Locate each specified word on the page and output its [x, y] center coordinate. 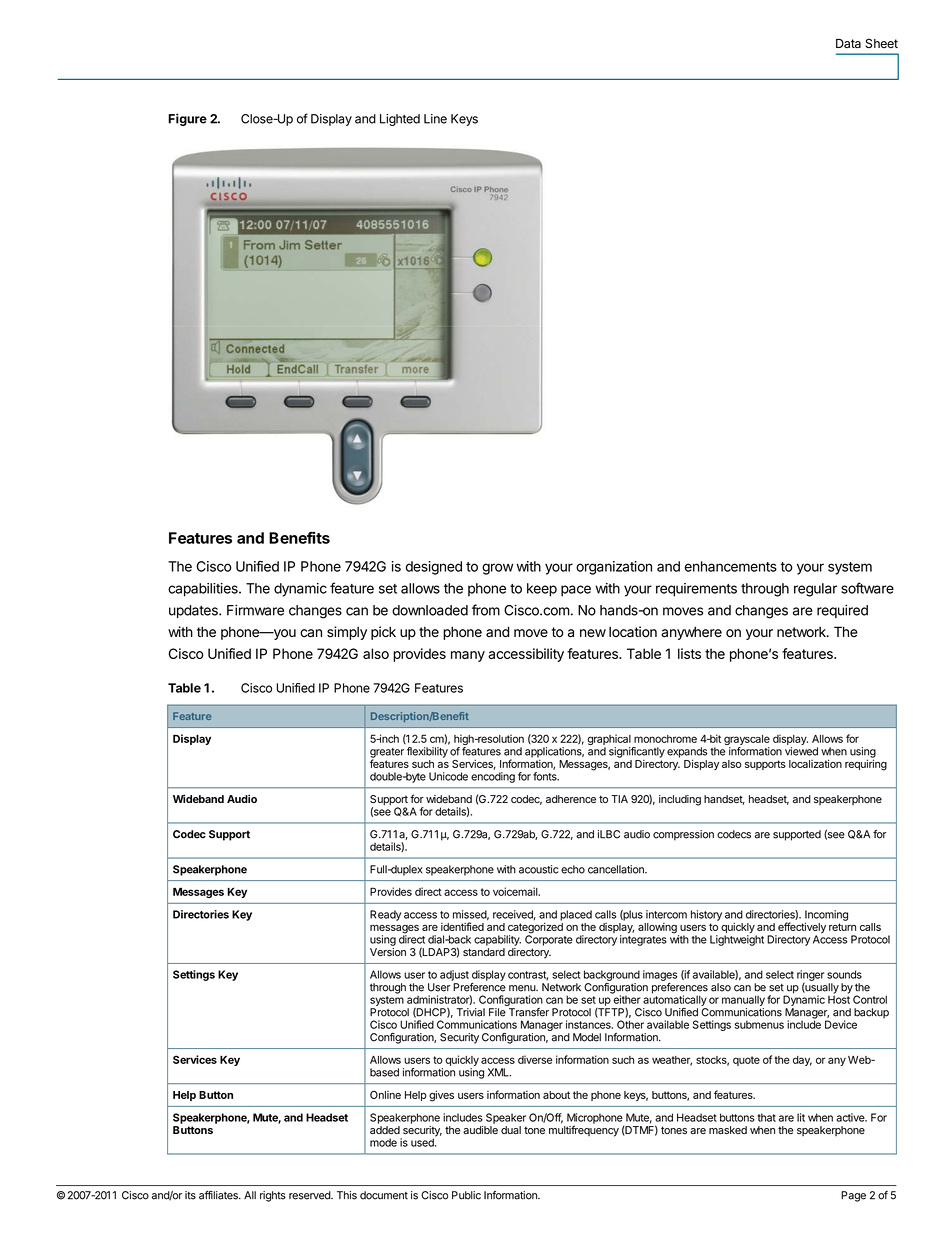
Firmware [255, 610]
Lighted [400, 120]
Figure [187, 119]
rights [273, 1196]
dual [511, 1130]
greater [387, 754]
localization [815, 763]
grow [498, 569]
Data [848, 43]
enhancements [731, 566]
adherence [571, 799]
